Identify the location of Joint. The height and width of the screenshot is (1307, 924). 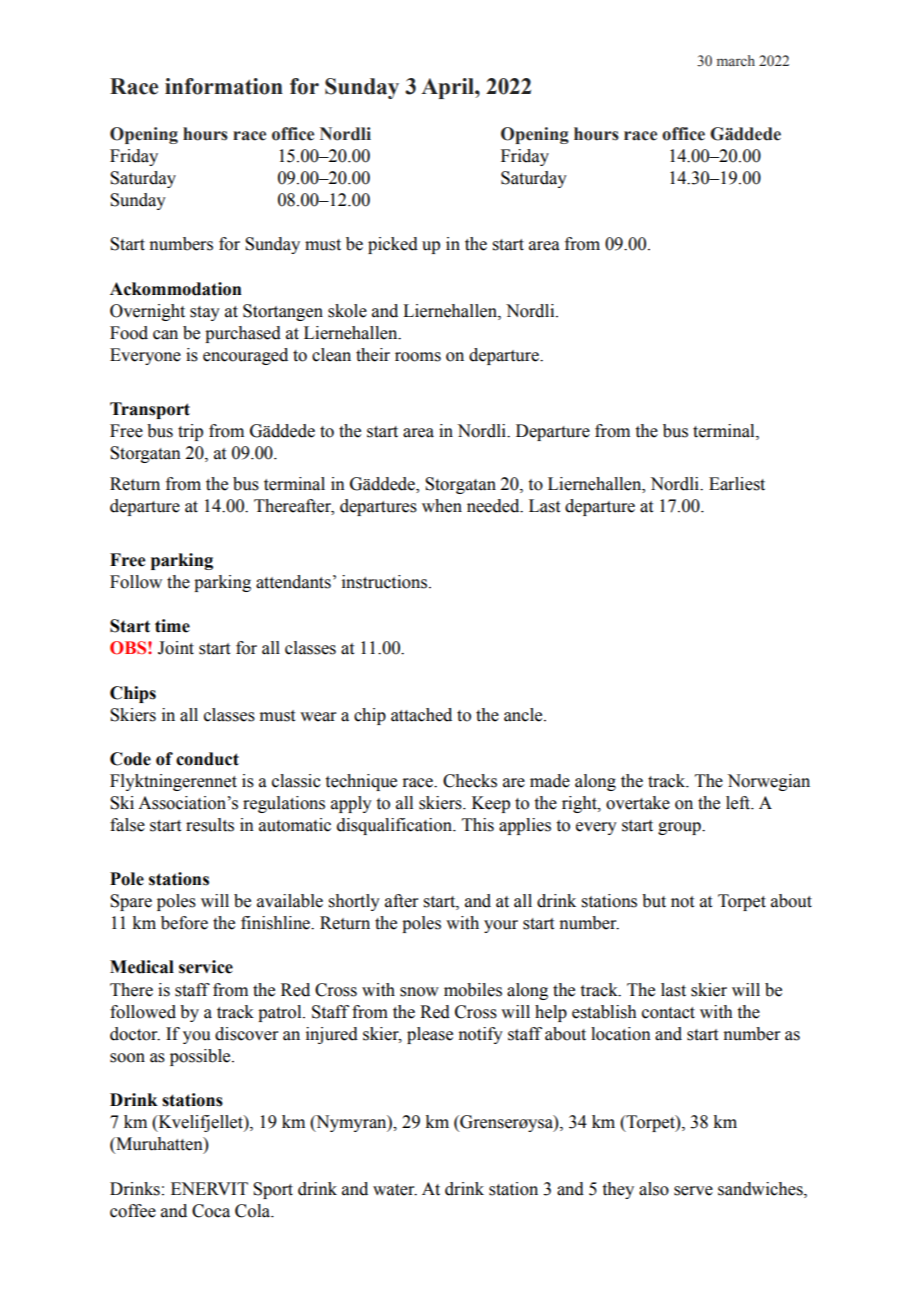
(176, 648).
